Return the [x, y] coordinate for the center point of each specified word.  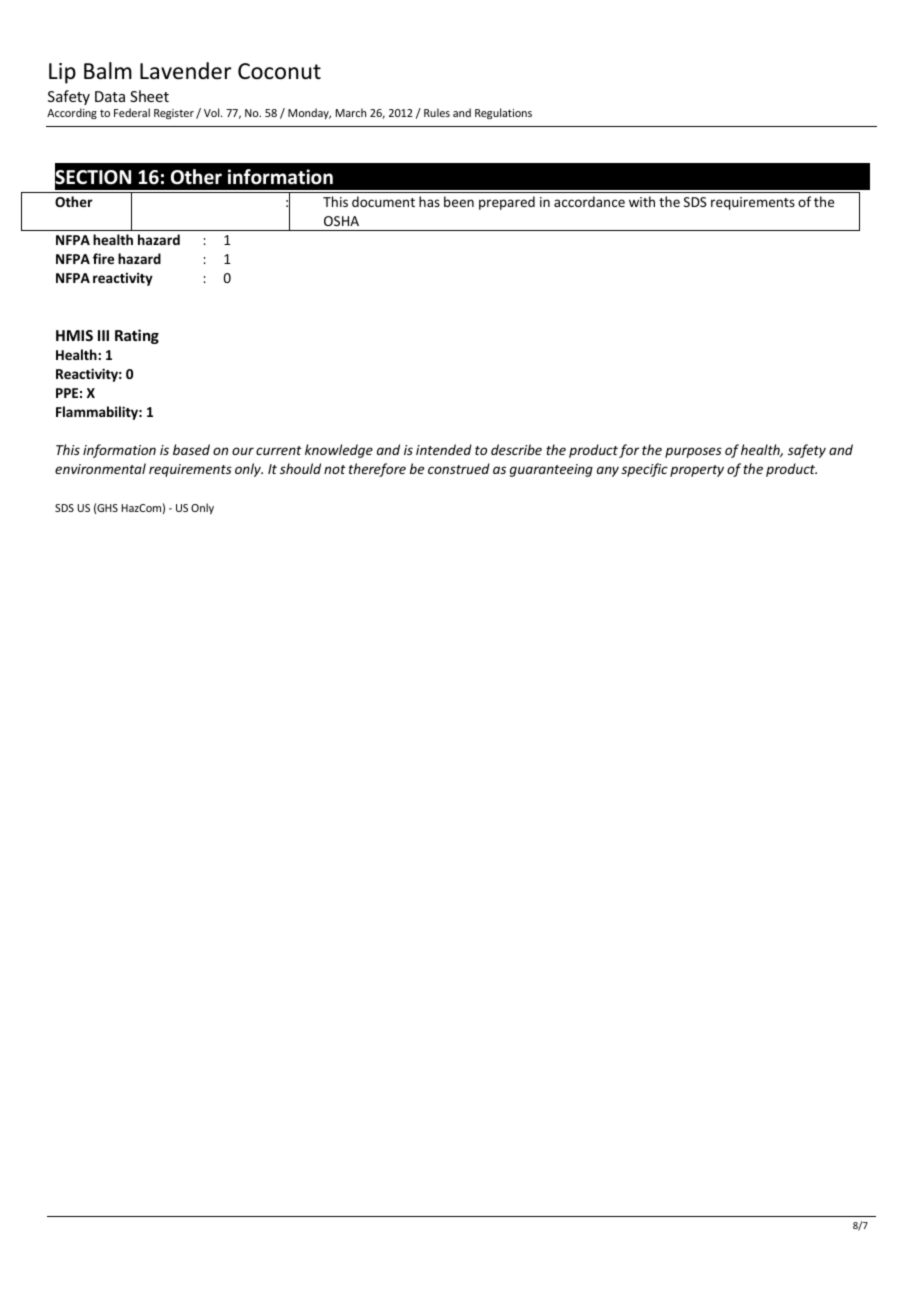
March [351, 112]
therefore [377, 470]
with [642, 201]
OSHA [341, 221]
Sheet [149, 96]
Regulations [503, 114]
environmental [100, 468]
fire [103, 258]
